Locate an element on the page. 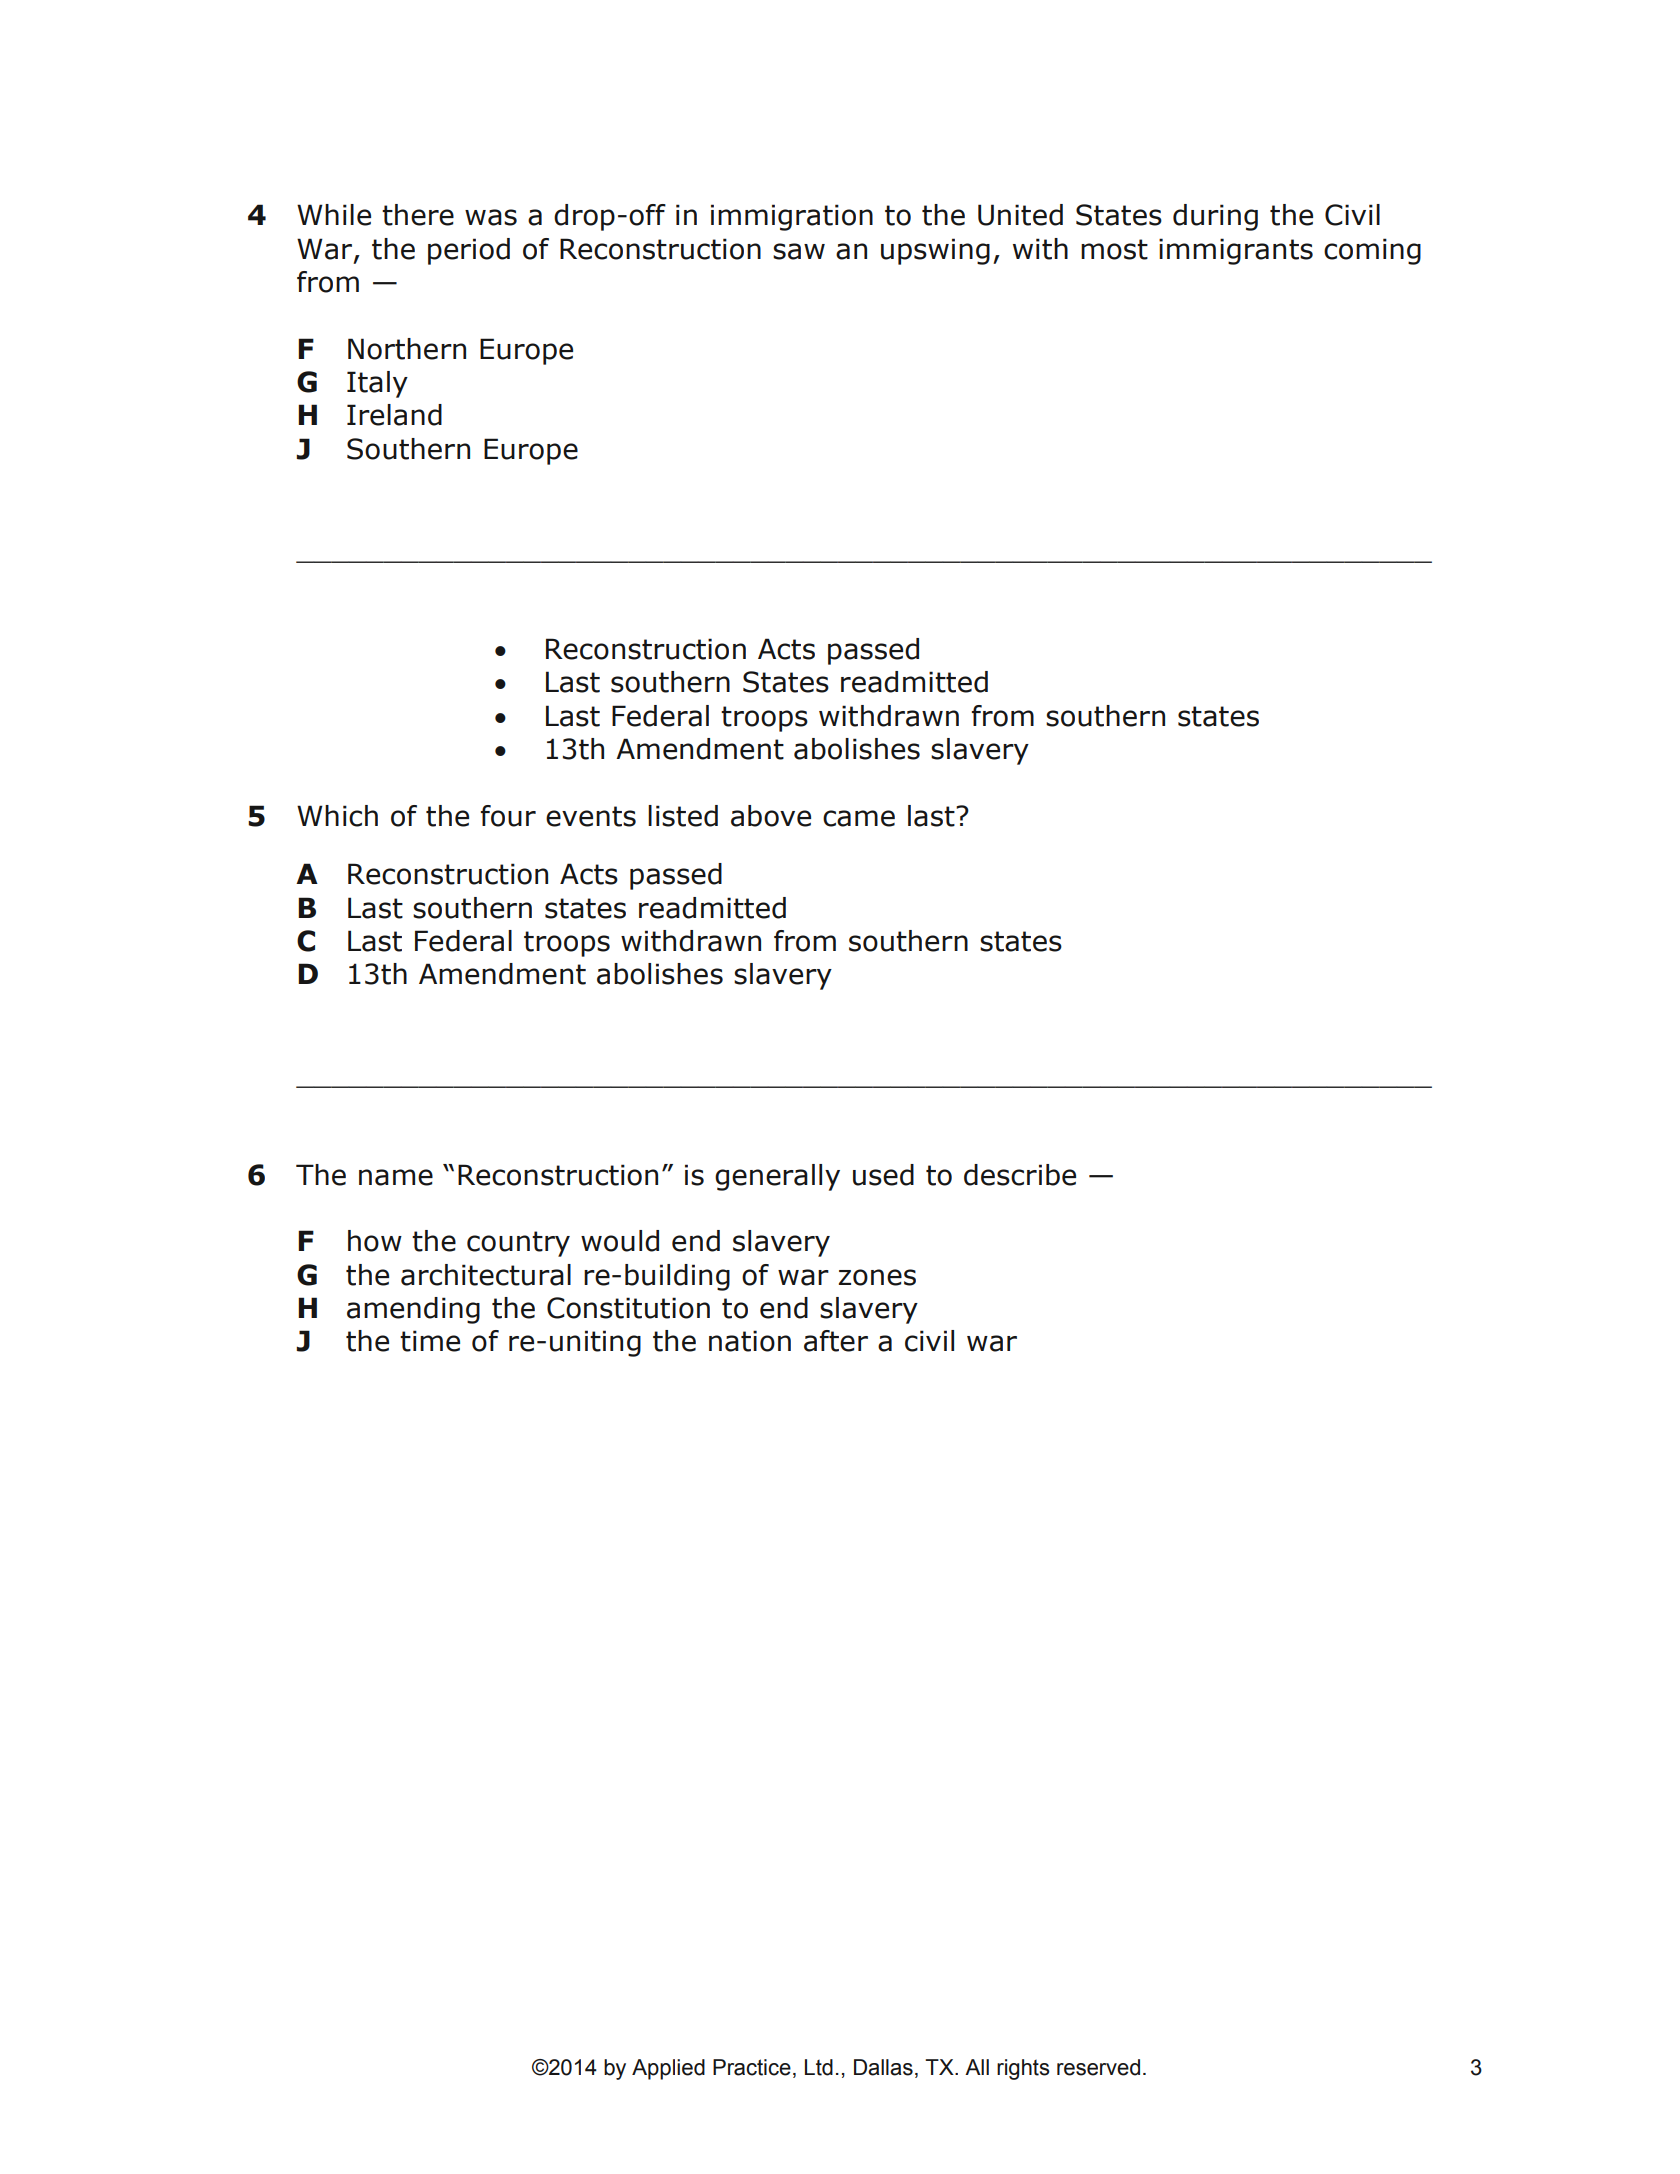 The image size is (1680, 2174). zones is located at coordinates (877, 1277).
